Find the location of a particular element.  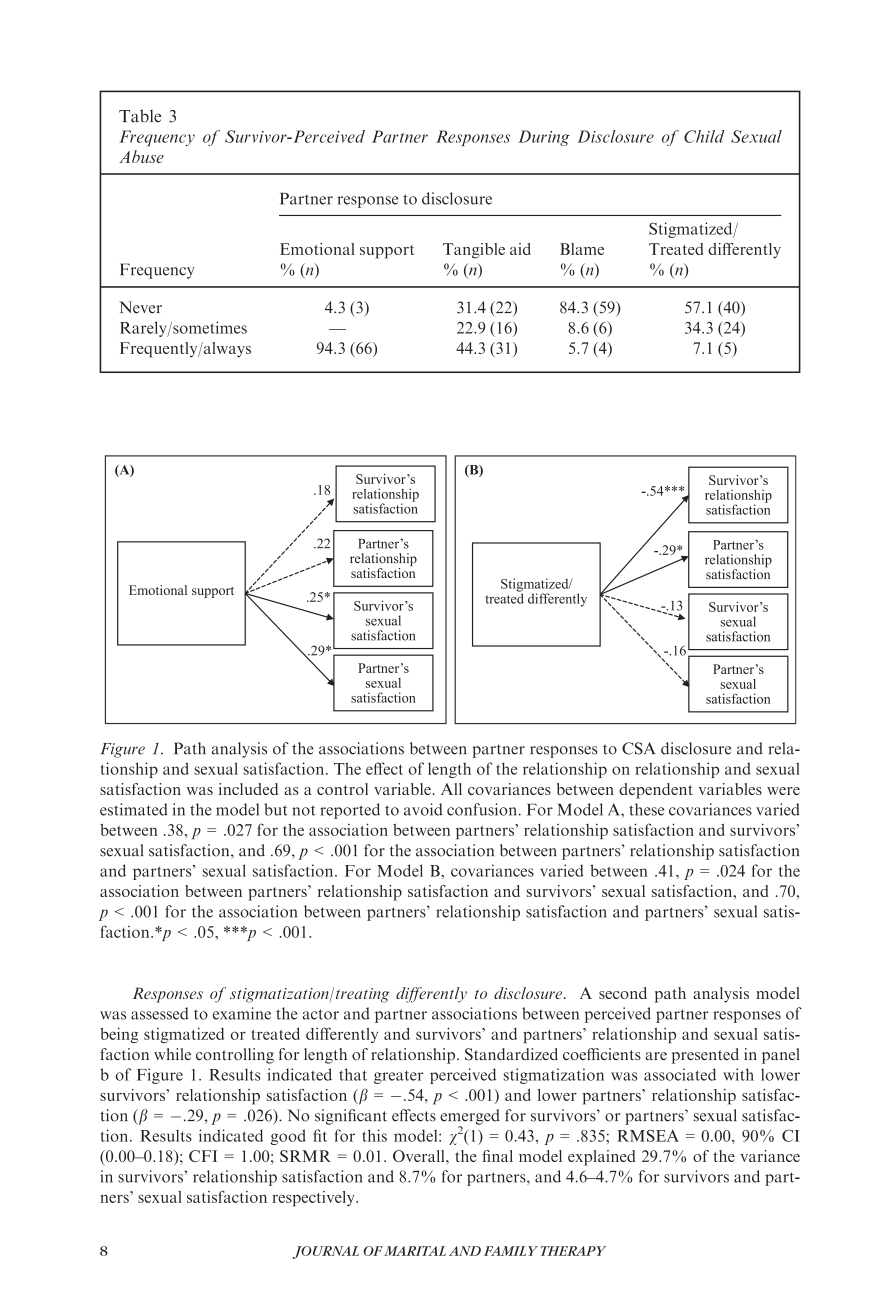

CFI is located at coordinates (203, 1156).
